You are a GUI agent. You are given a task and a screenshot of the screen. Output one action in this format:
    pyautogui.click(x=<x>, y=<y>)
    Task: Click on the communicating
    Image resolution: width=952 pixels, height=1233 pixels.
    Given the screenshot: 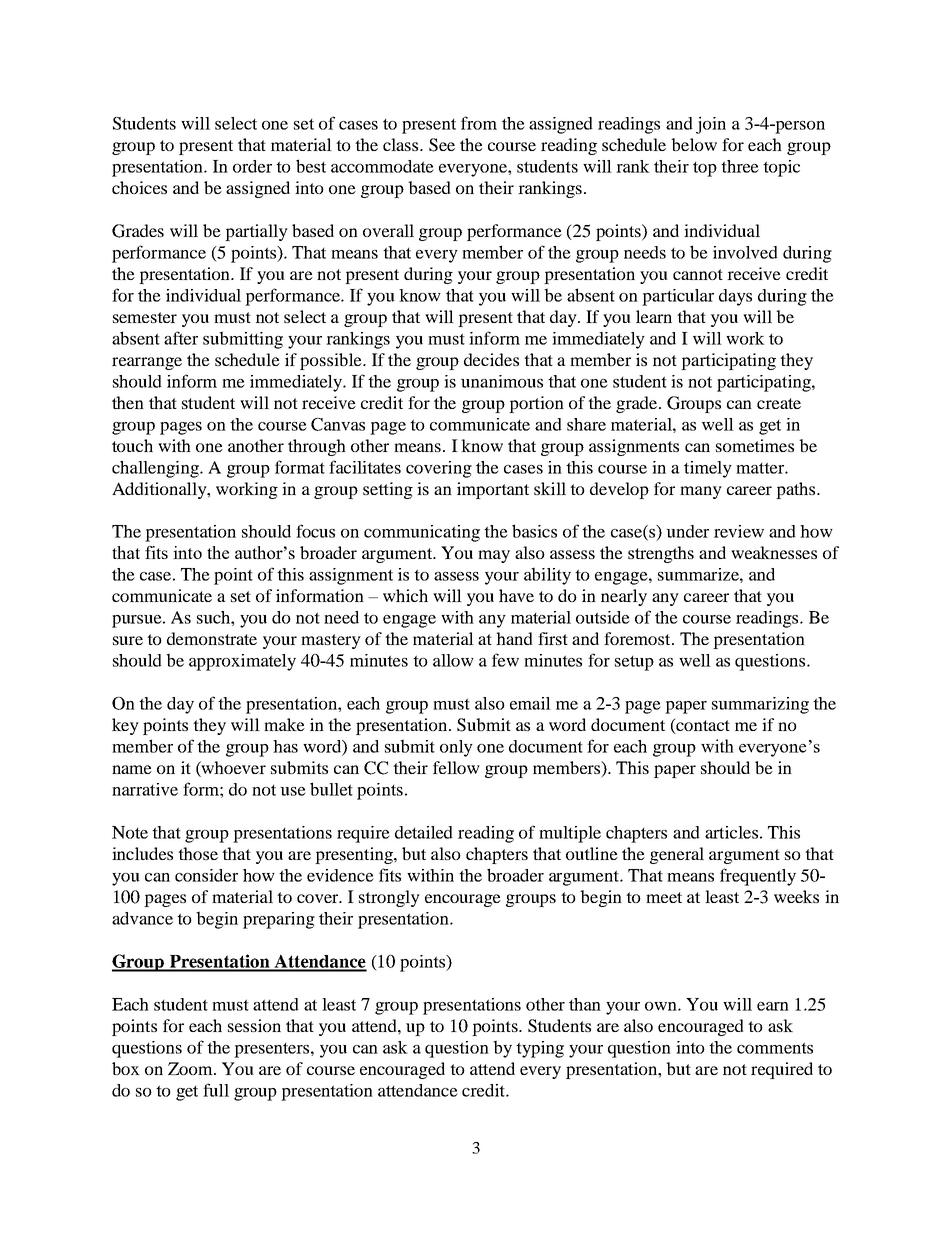 What is the action you would take?
    pyautogui.click(x=422, y=533)
